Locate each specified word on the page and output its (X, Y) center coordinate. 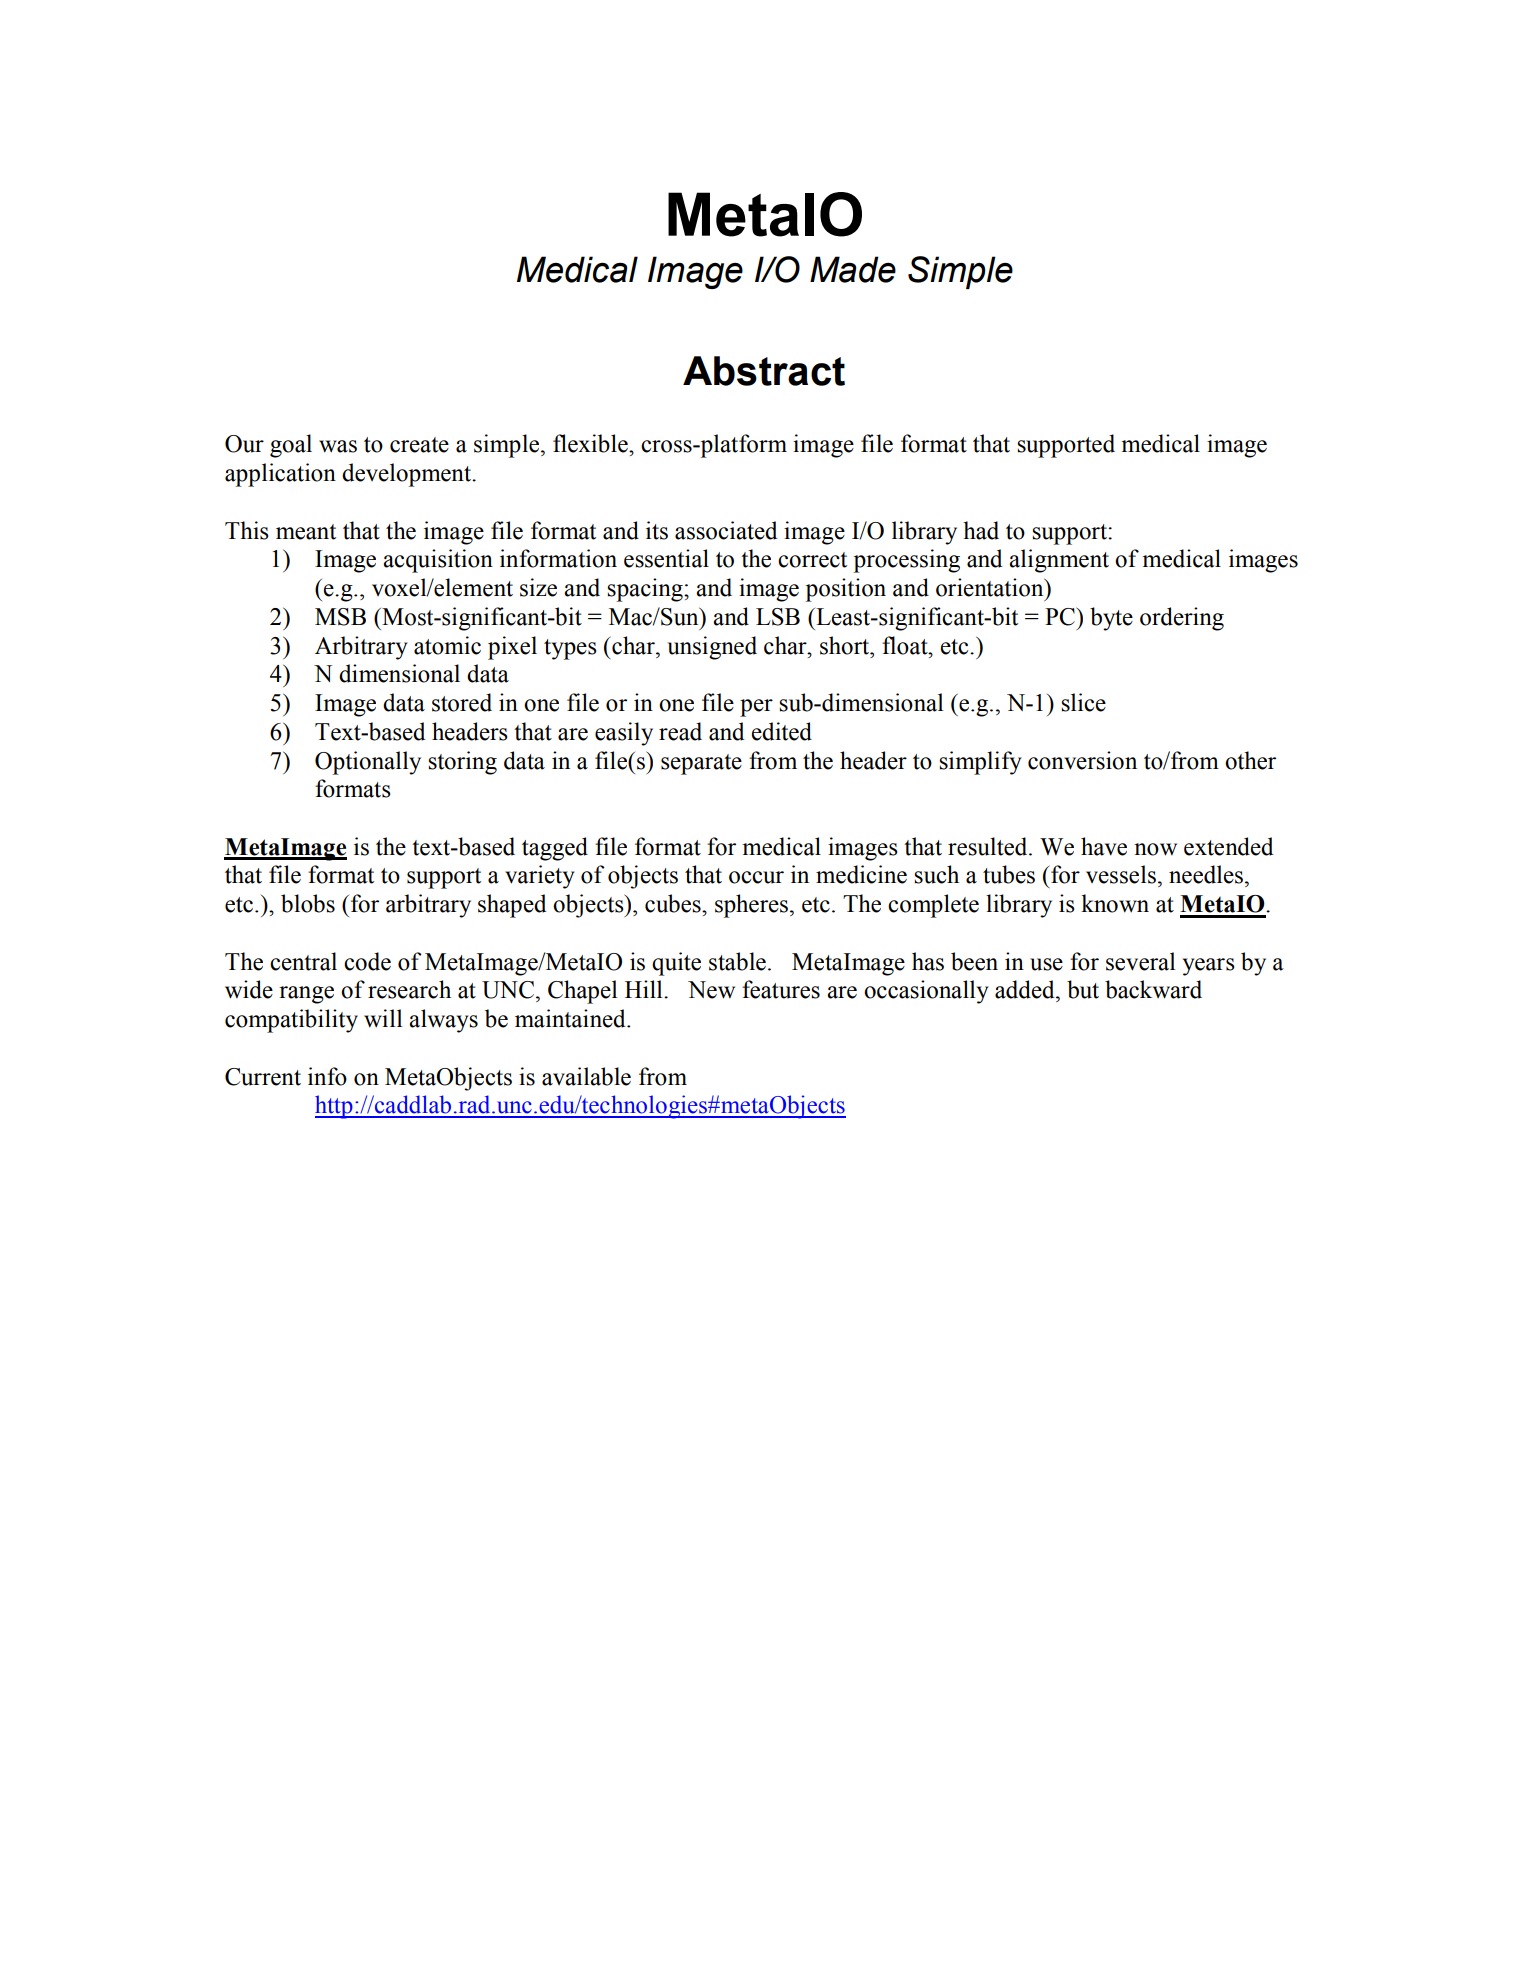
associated (726, 530)
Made (853, 269)
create (419, 445)
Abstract (764, 371)
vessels (1121, 874)
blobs (308, 903)
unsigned (712, 648)
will (383, 1018)
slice (1083, 702)
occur (756, 877)
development (408, 475)
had (981, 530)
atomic (447, 645)
